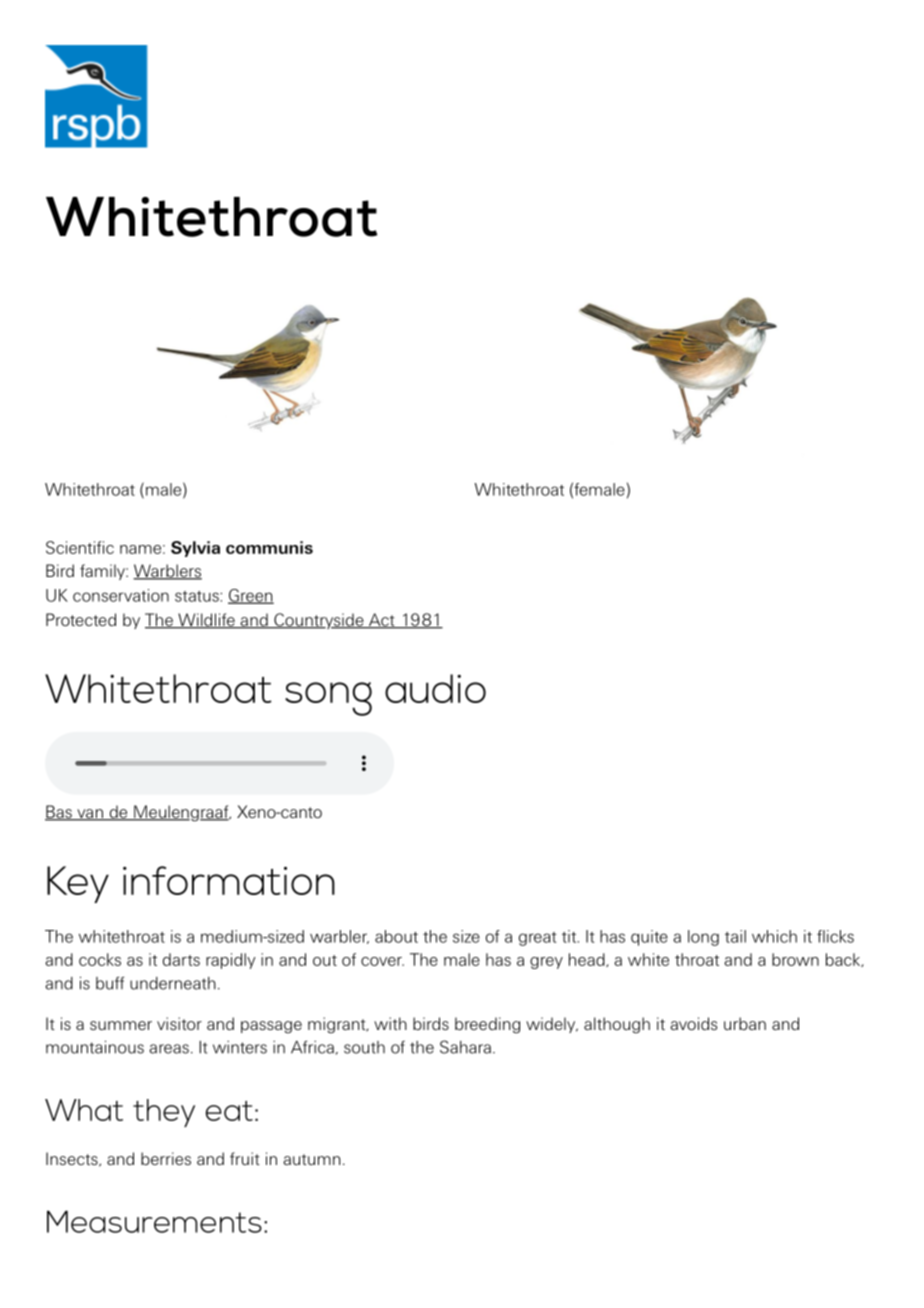 The height and width of the image is (1308, 924). Describe the element at coordinates (735, 936) in the image. I see `tail` at that location.
